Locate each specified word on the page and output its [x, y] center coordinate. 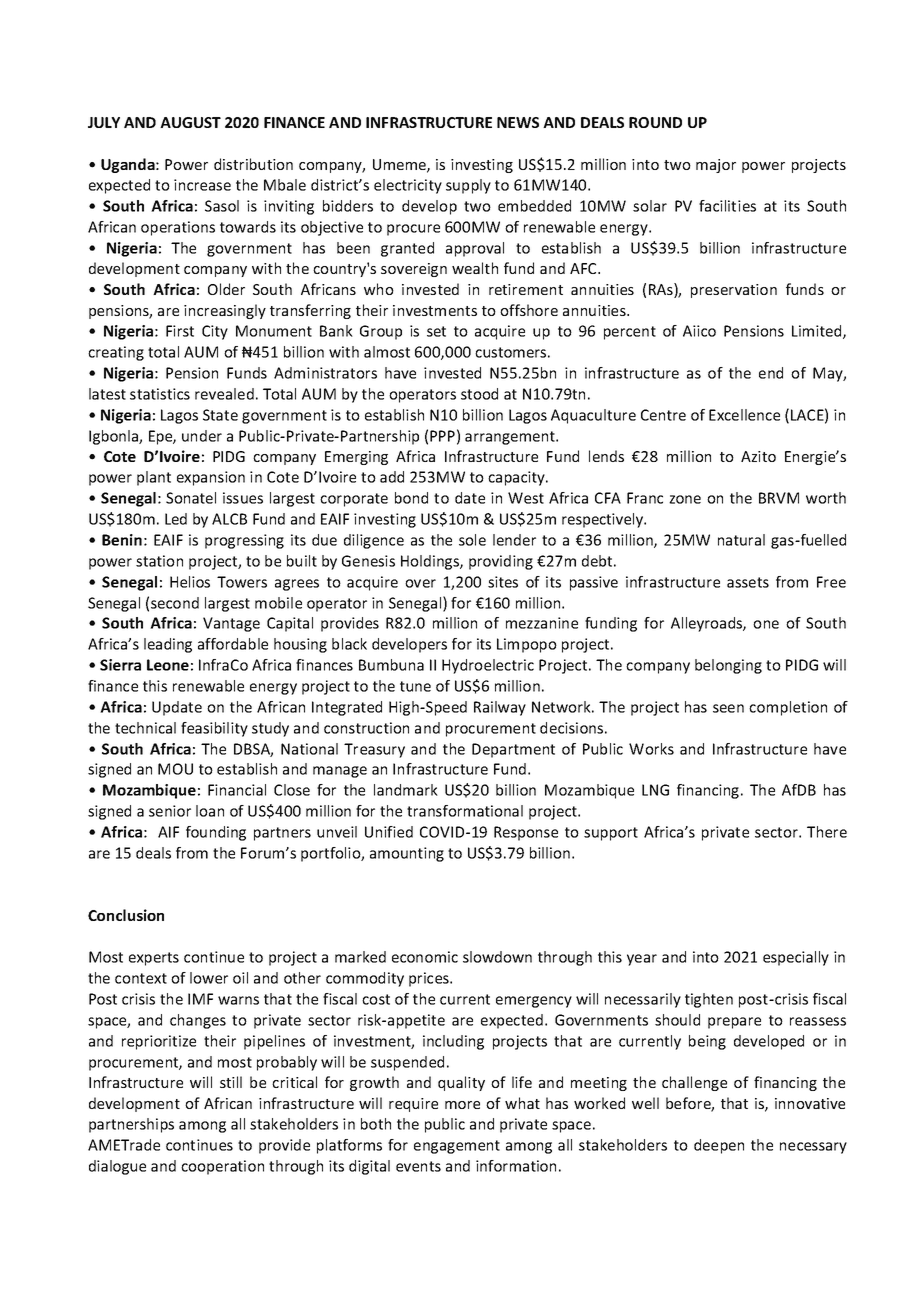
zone [685, 499]
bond [411, 498]
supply [468, 186]
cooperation [222, 1167]
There [827, 832]
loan [210, 811]
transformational [465, 811]
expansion [211, 478]
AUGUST [190, 122]
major [716, 166]
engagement [457, 1147]
